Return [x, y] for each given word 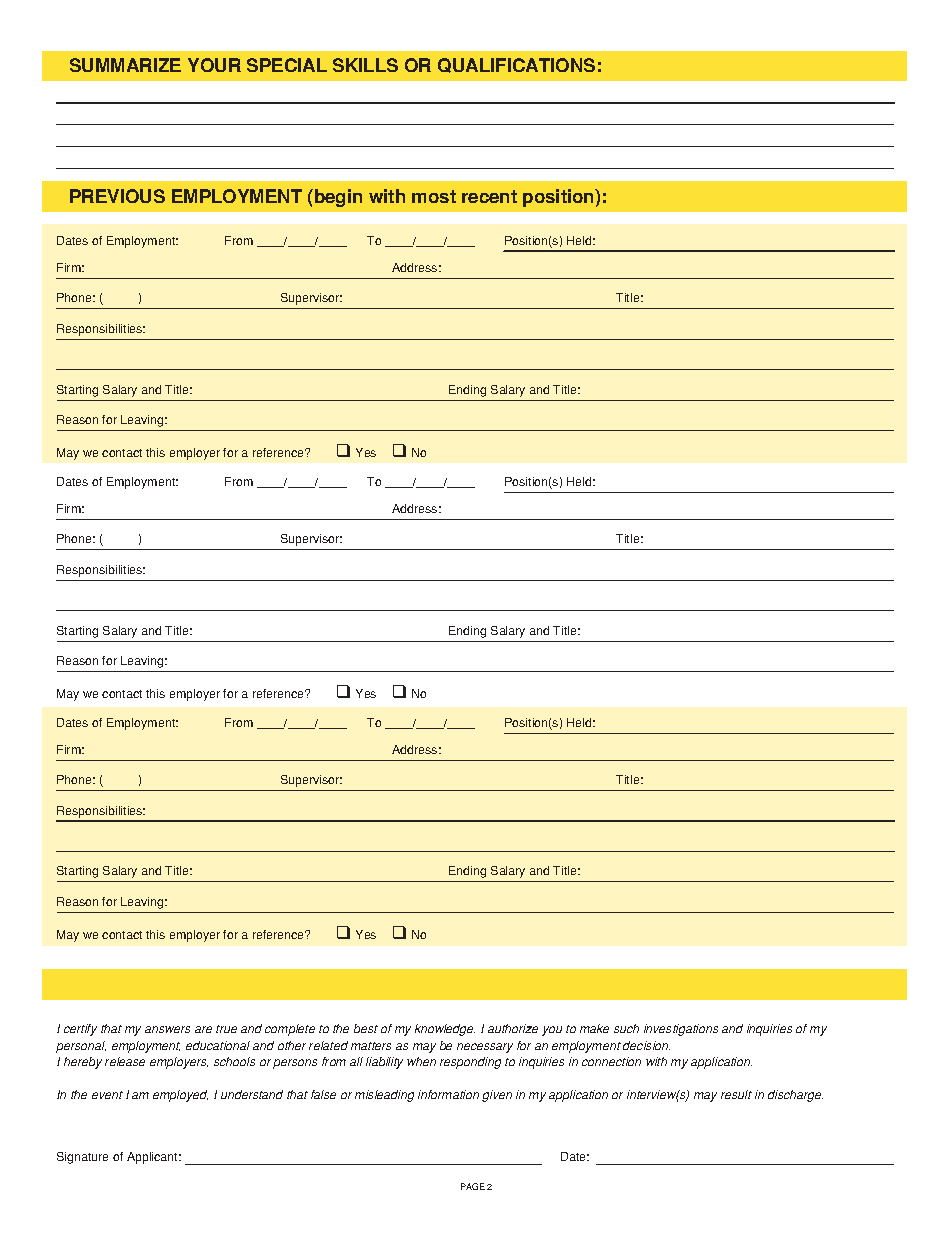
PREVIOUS [117, 196]
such [626, 1028]
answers [167, 1029]
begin [338, 198]
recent [489, 196]
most [434, 196]
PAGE [473, 1186]
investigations [681, 1030]
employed [180, 1096]
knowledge [445, 1030]
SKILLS [365, 65]
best [366, 1028]
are [203, 1029]
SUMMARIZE [125, 65]
